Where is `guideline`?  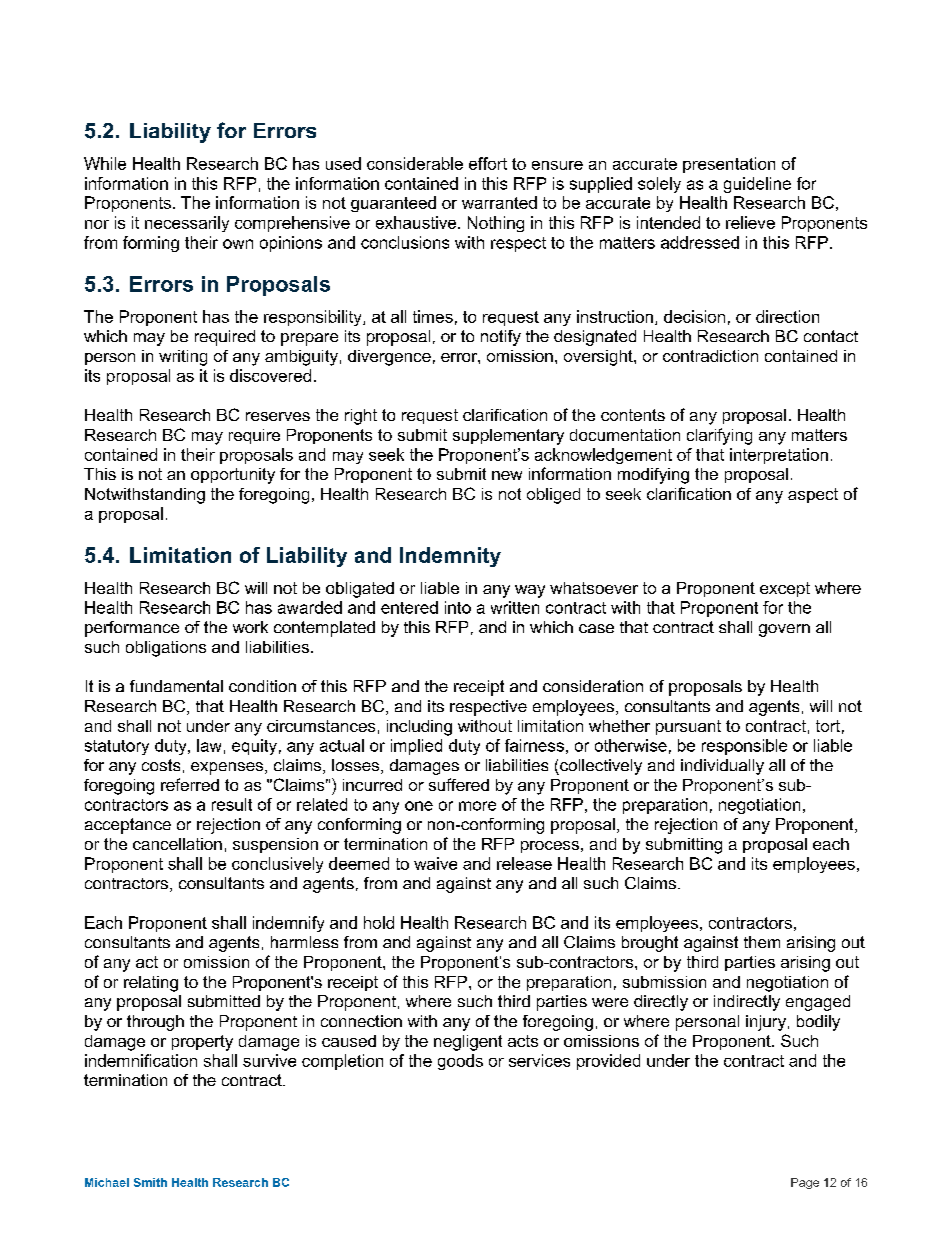
guideline is located at coordinates (757, 185).
